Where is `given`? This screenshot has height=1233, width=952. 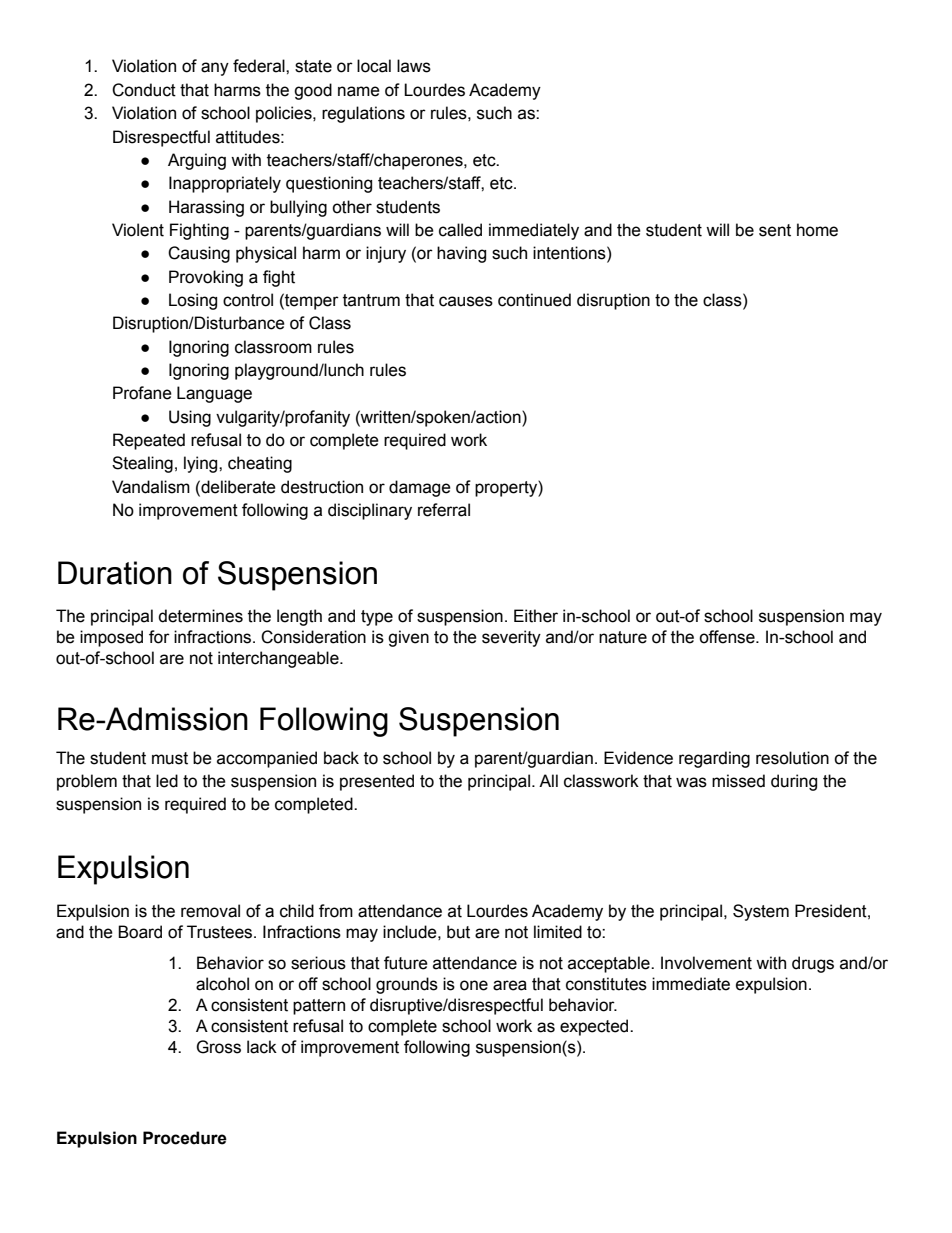 given is located at coordinates (408, 638).
